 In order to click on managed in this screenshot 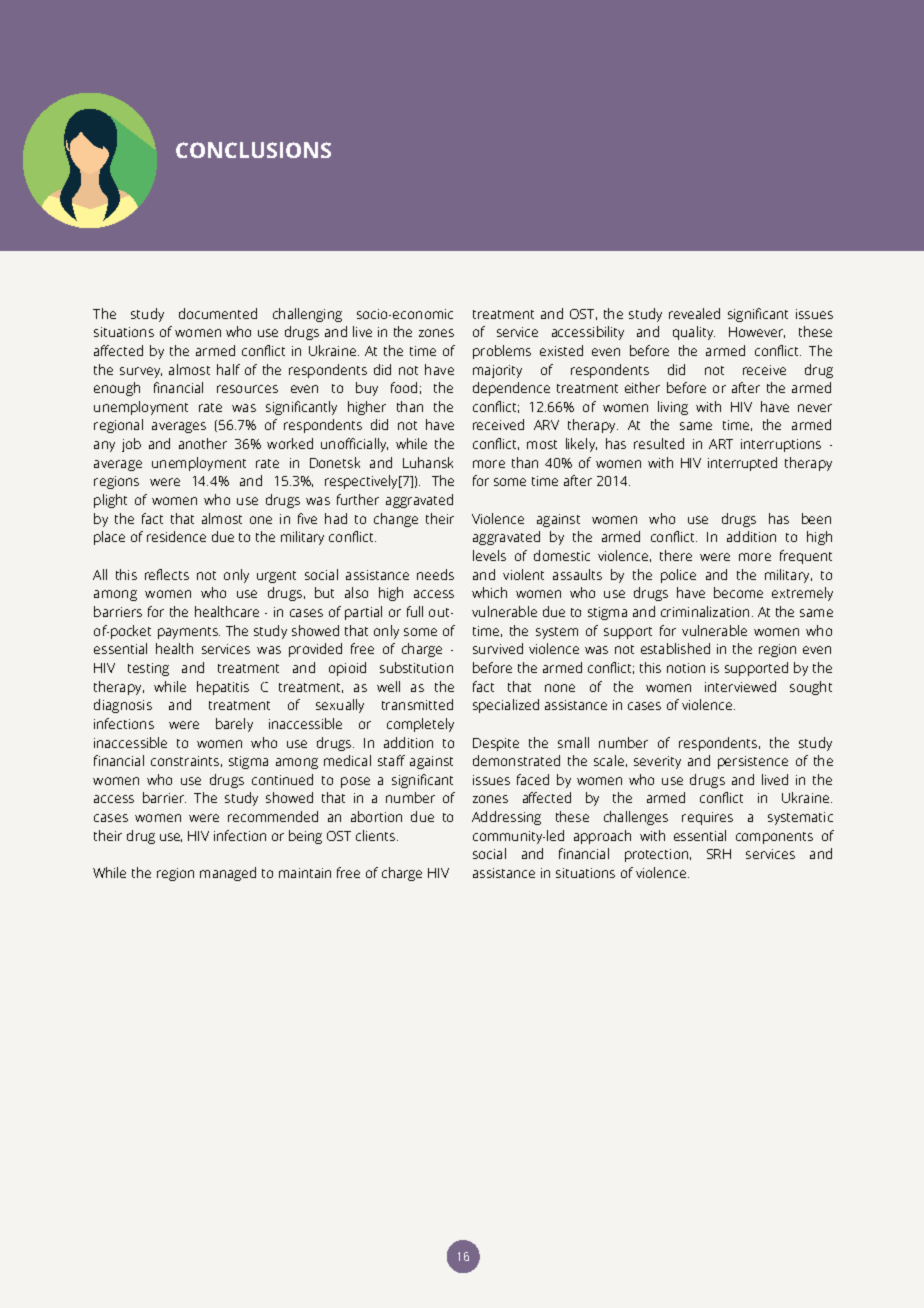, I will do `click(228, 874)`.
